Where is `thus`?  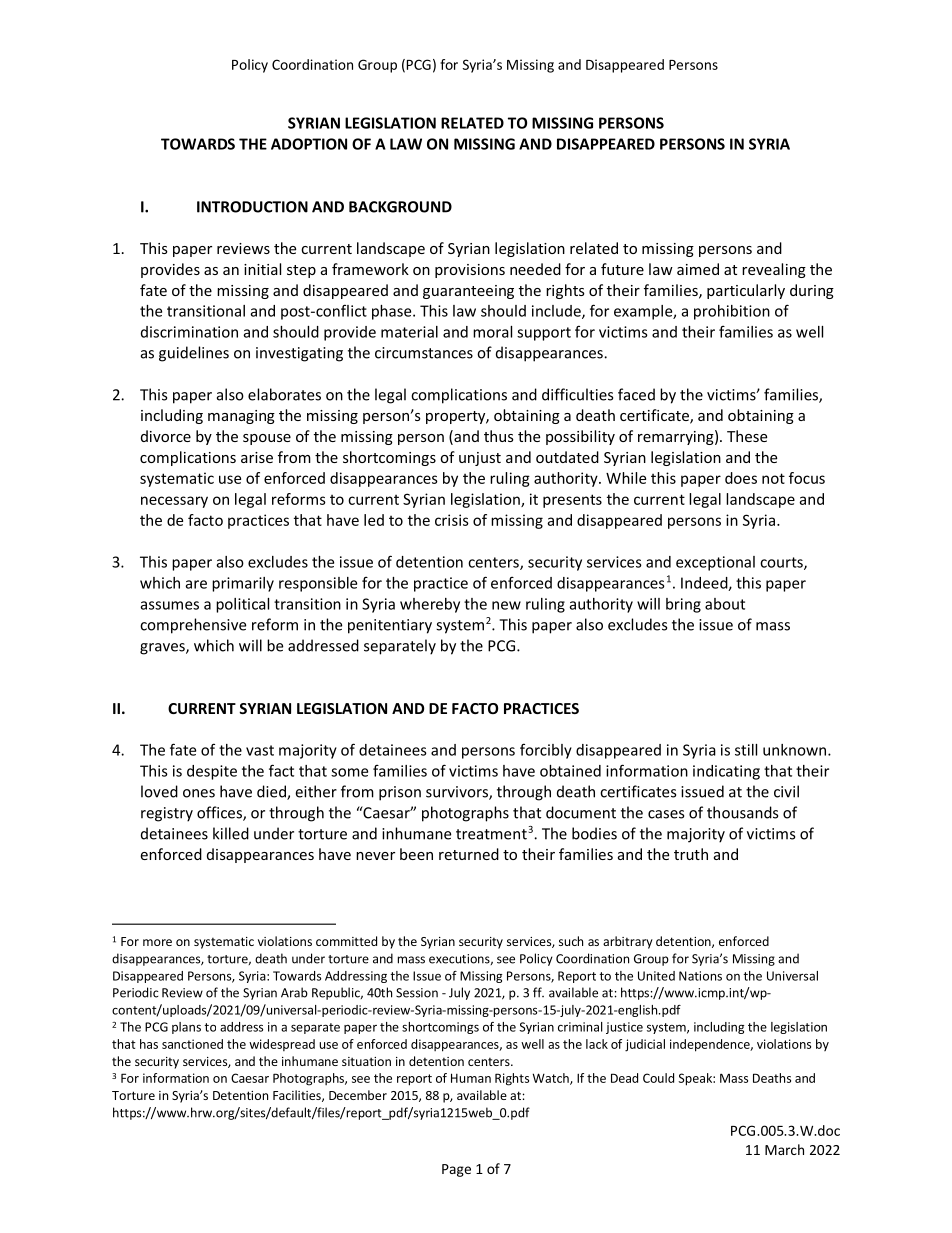
thus is located at coordinates (499, 436).
